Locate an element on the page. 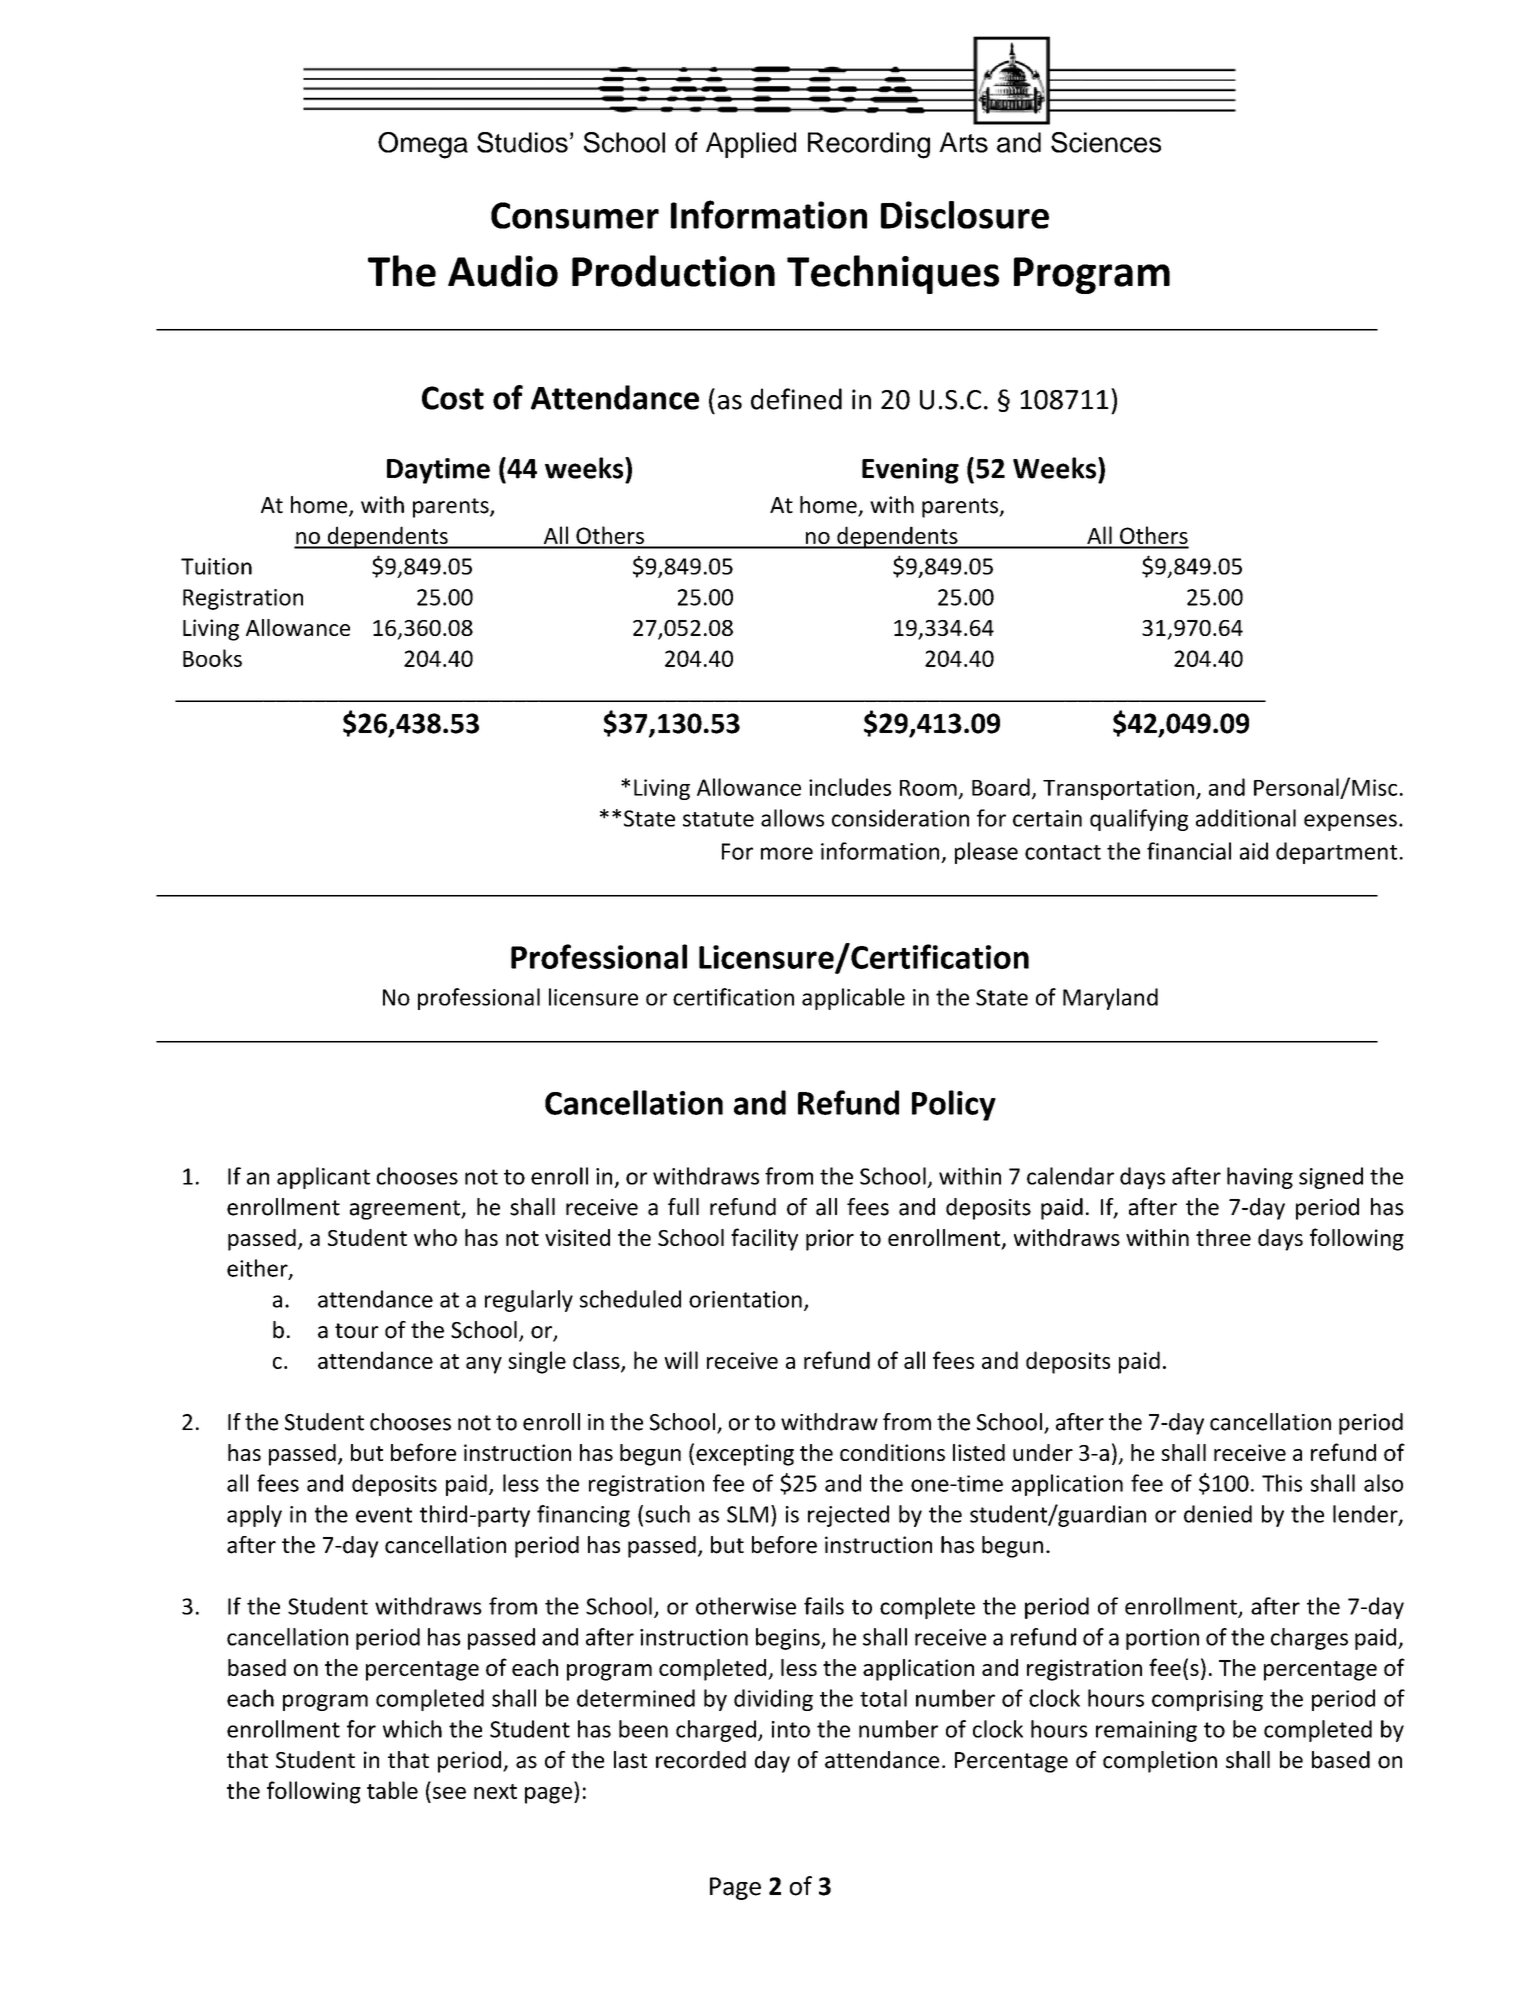 The height and width of the image is (1993, 1540). Omega is located at coordinates (423, 145).
